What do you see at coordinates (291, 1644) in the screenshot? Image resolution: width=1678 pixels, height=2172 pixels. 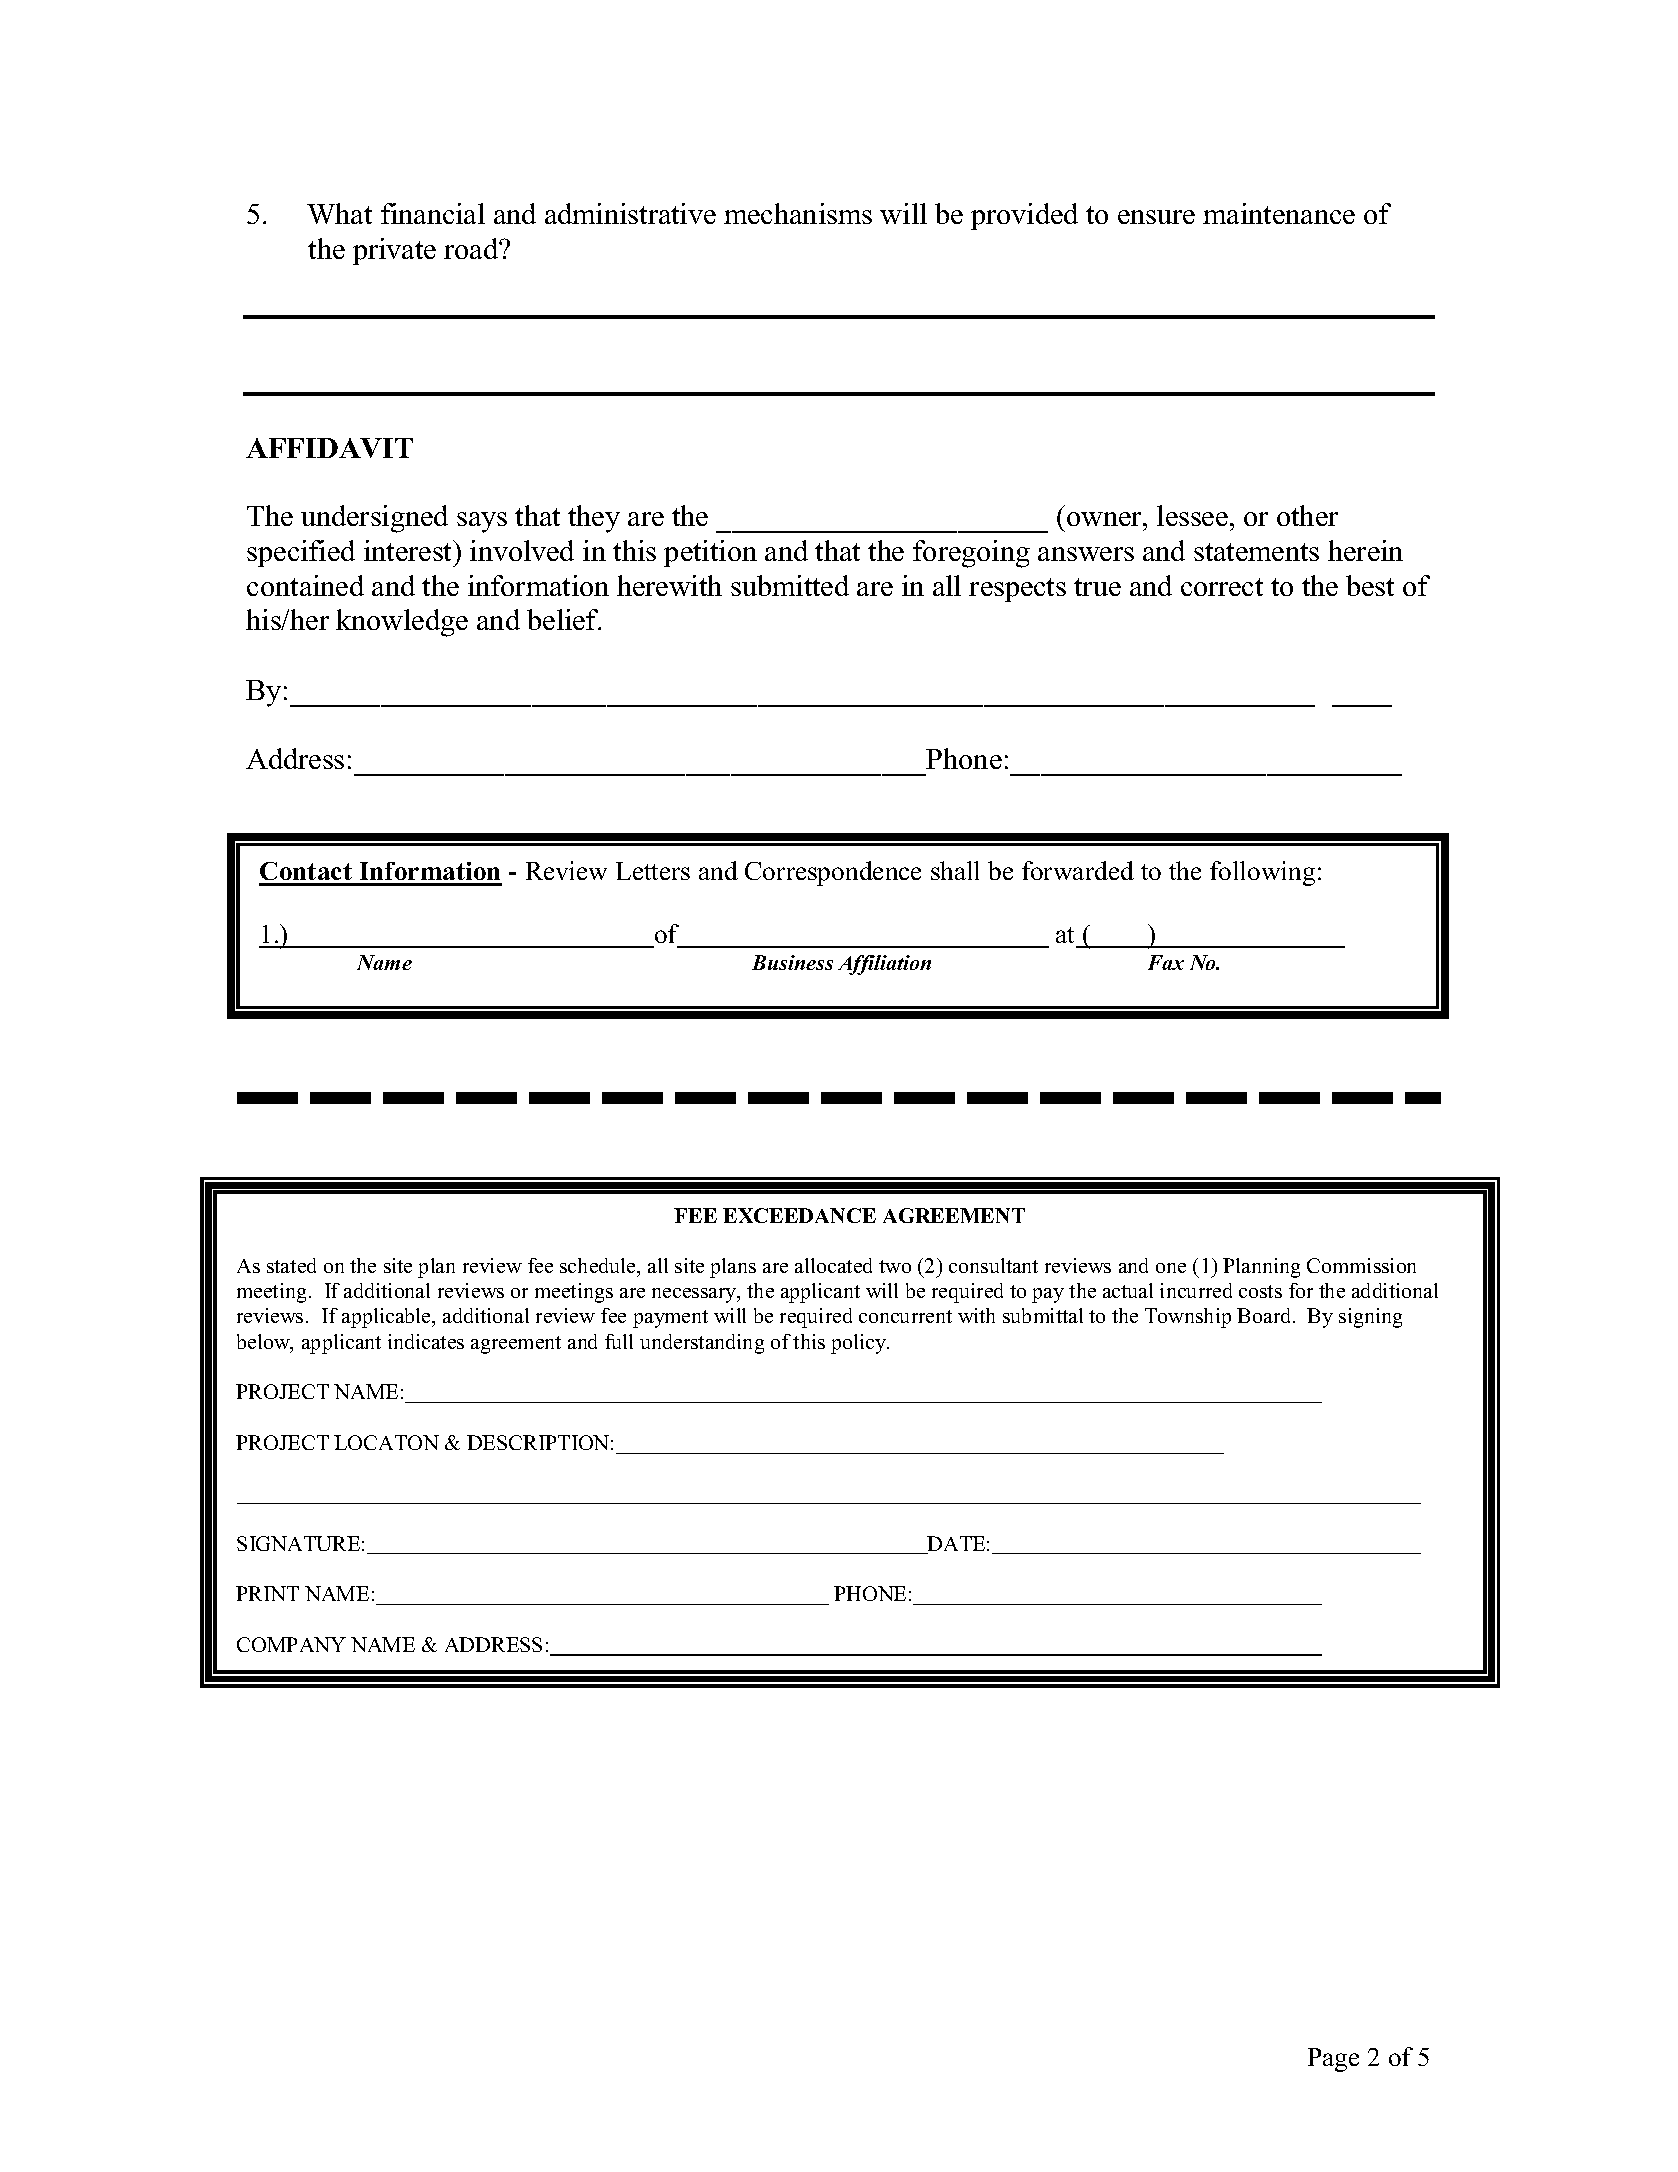 I see `COMPANY` at bounding box center [291, 1644].
